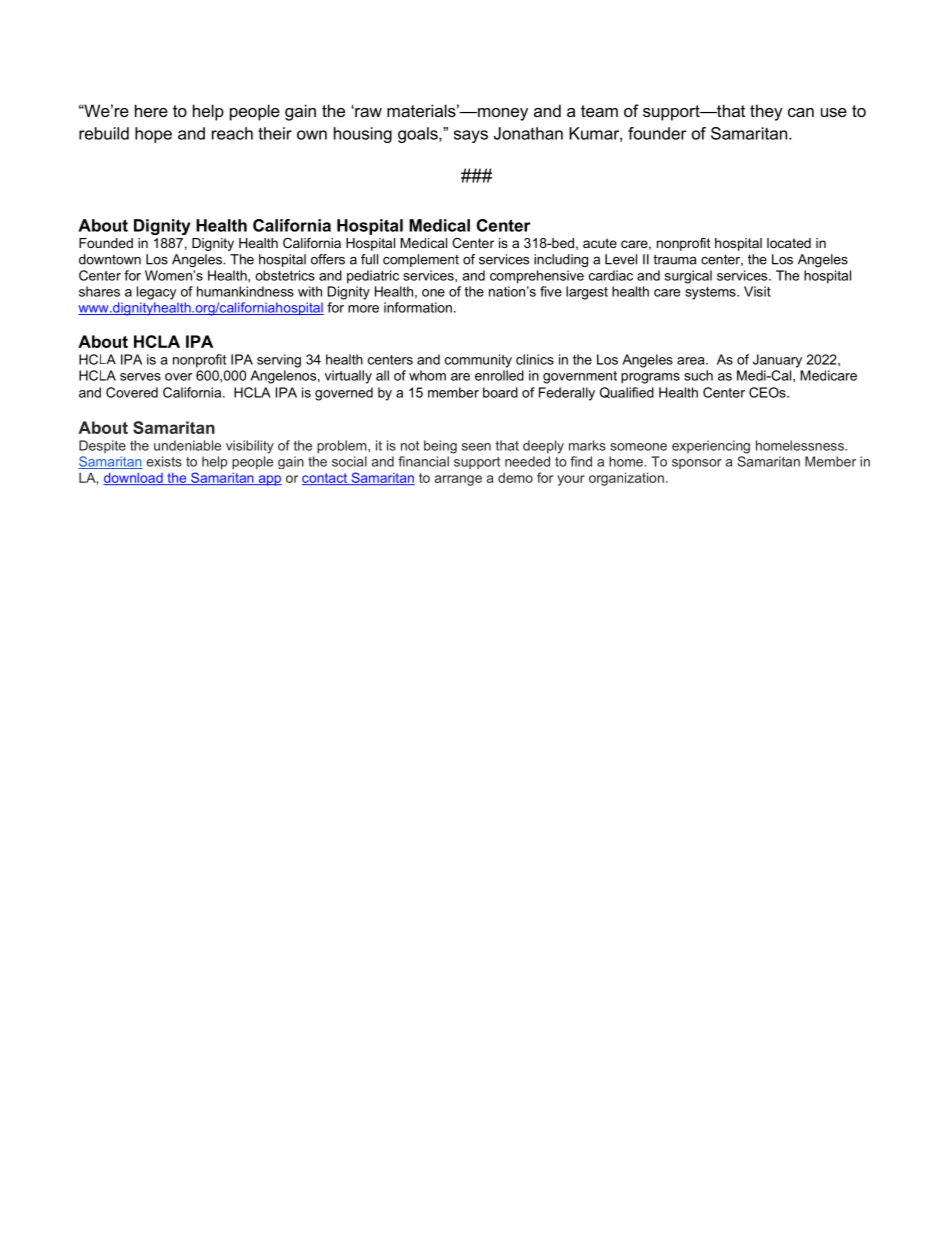 The width and height of the page is (952, 1233). What do you see at coordinates (421, 260) in the page?
I see `complement` at bounding box center [421, 260].
